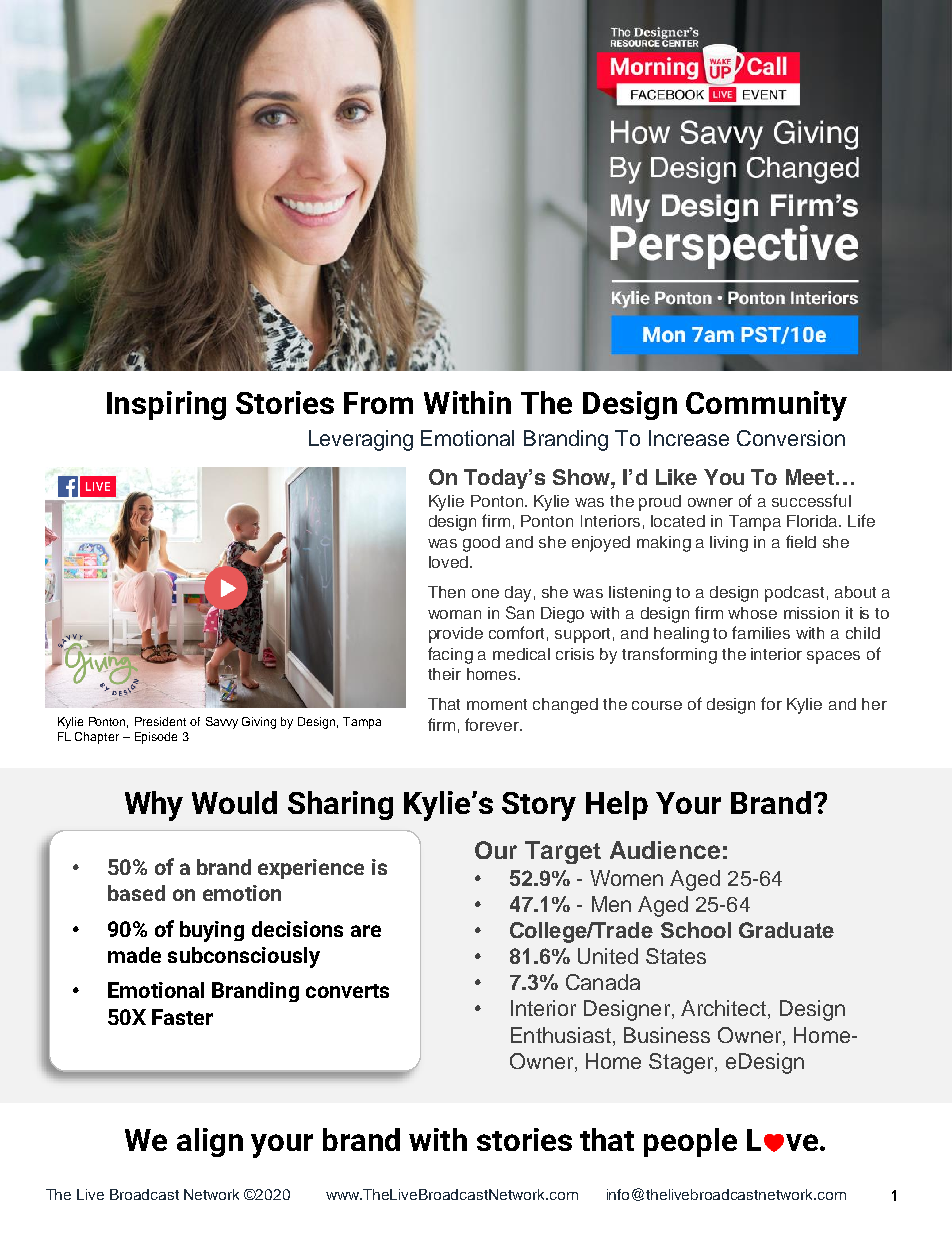 The width and height of the screenshot is (952, 1233). What do you see at coordinates (563, 852) in the screenshot?
I see `Target` at bounding box center [563, 852].
